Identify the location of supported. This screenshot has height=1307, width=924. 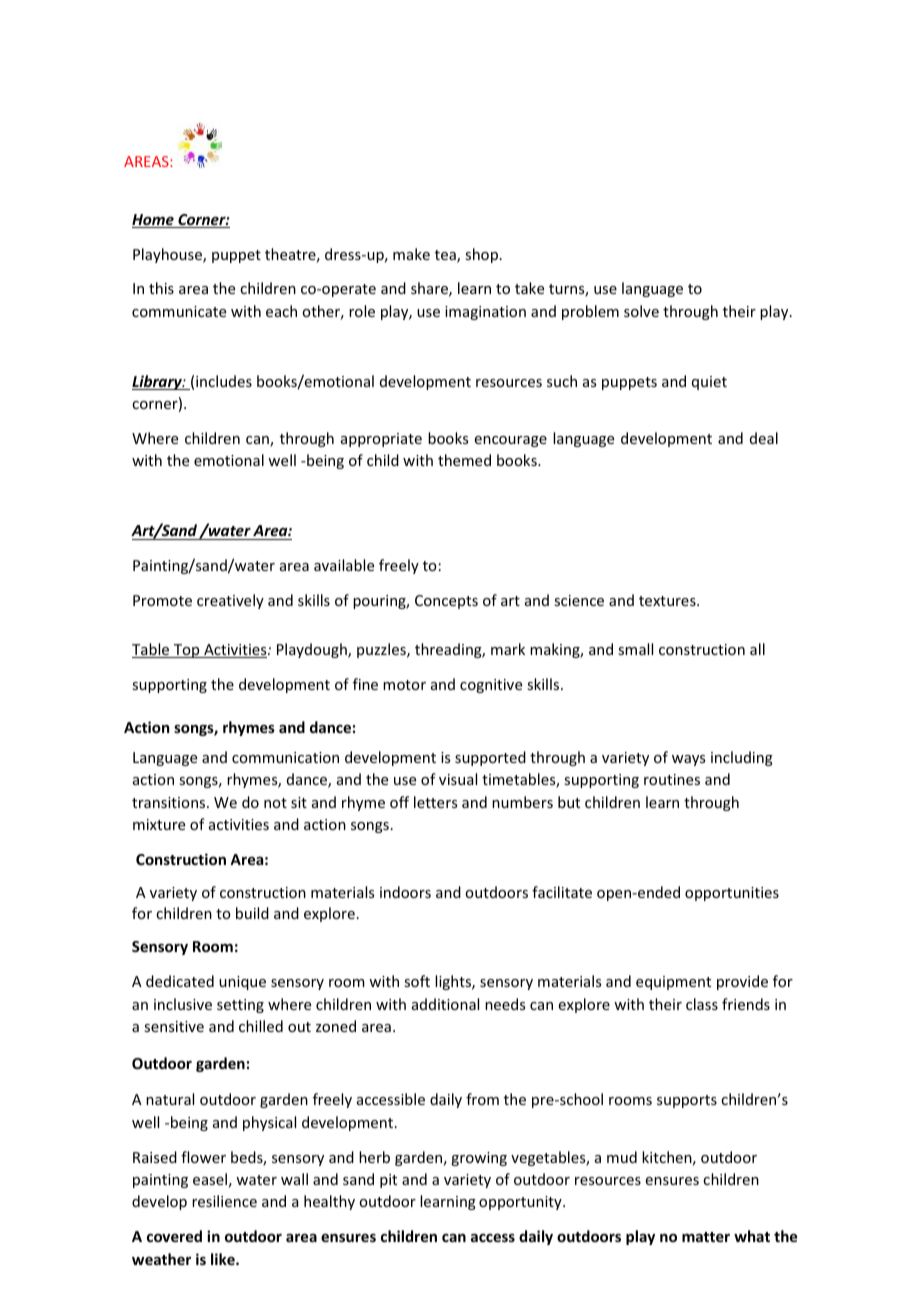
(490, 758).
